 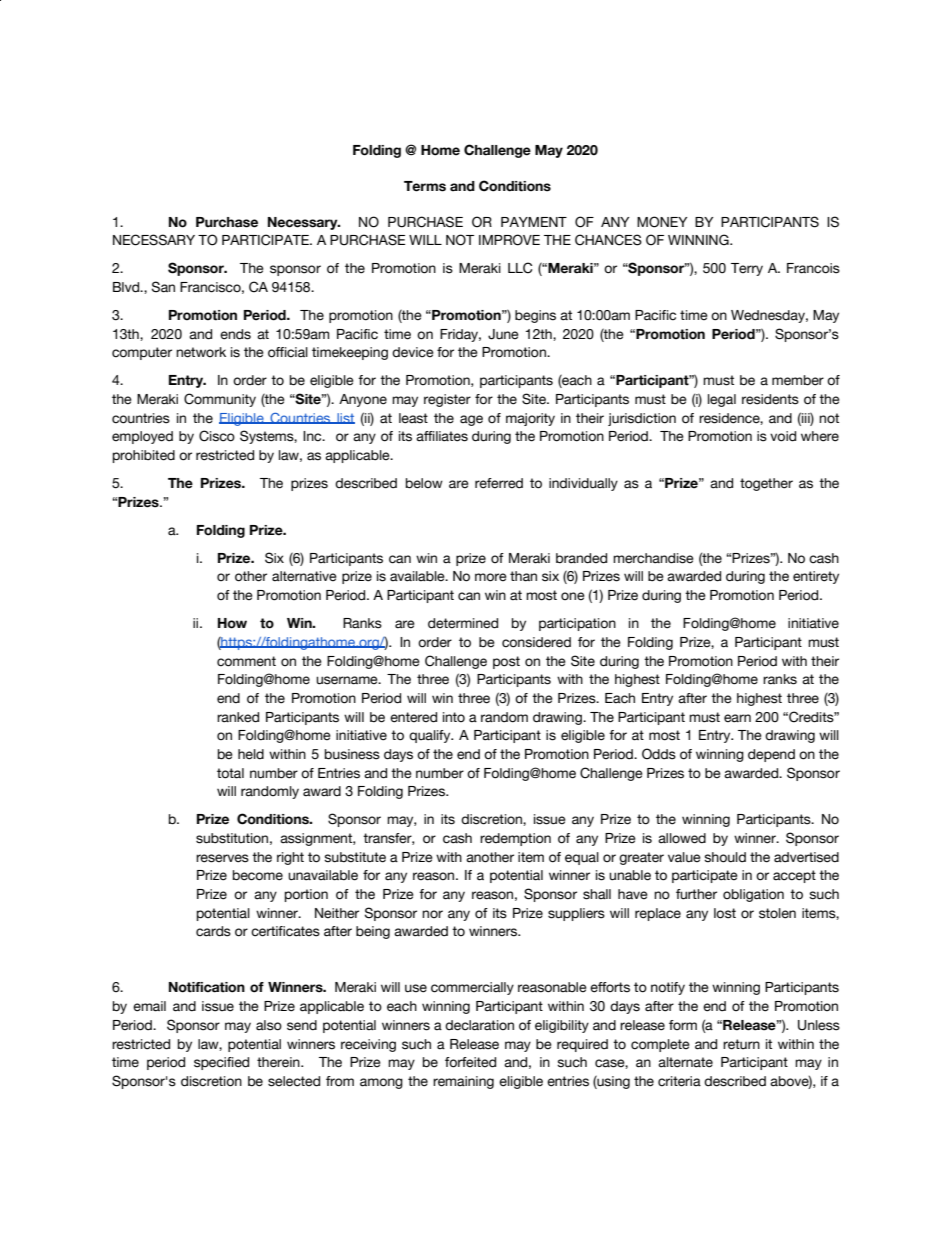 What do you see at coordinates (662, 222) in the document?
I see `MONEY` at bounding box center [662, 222].
